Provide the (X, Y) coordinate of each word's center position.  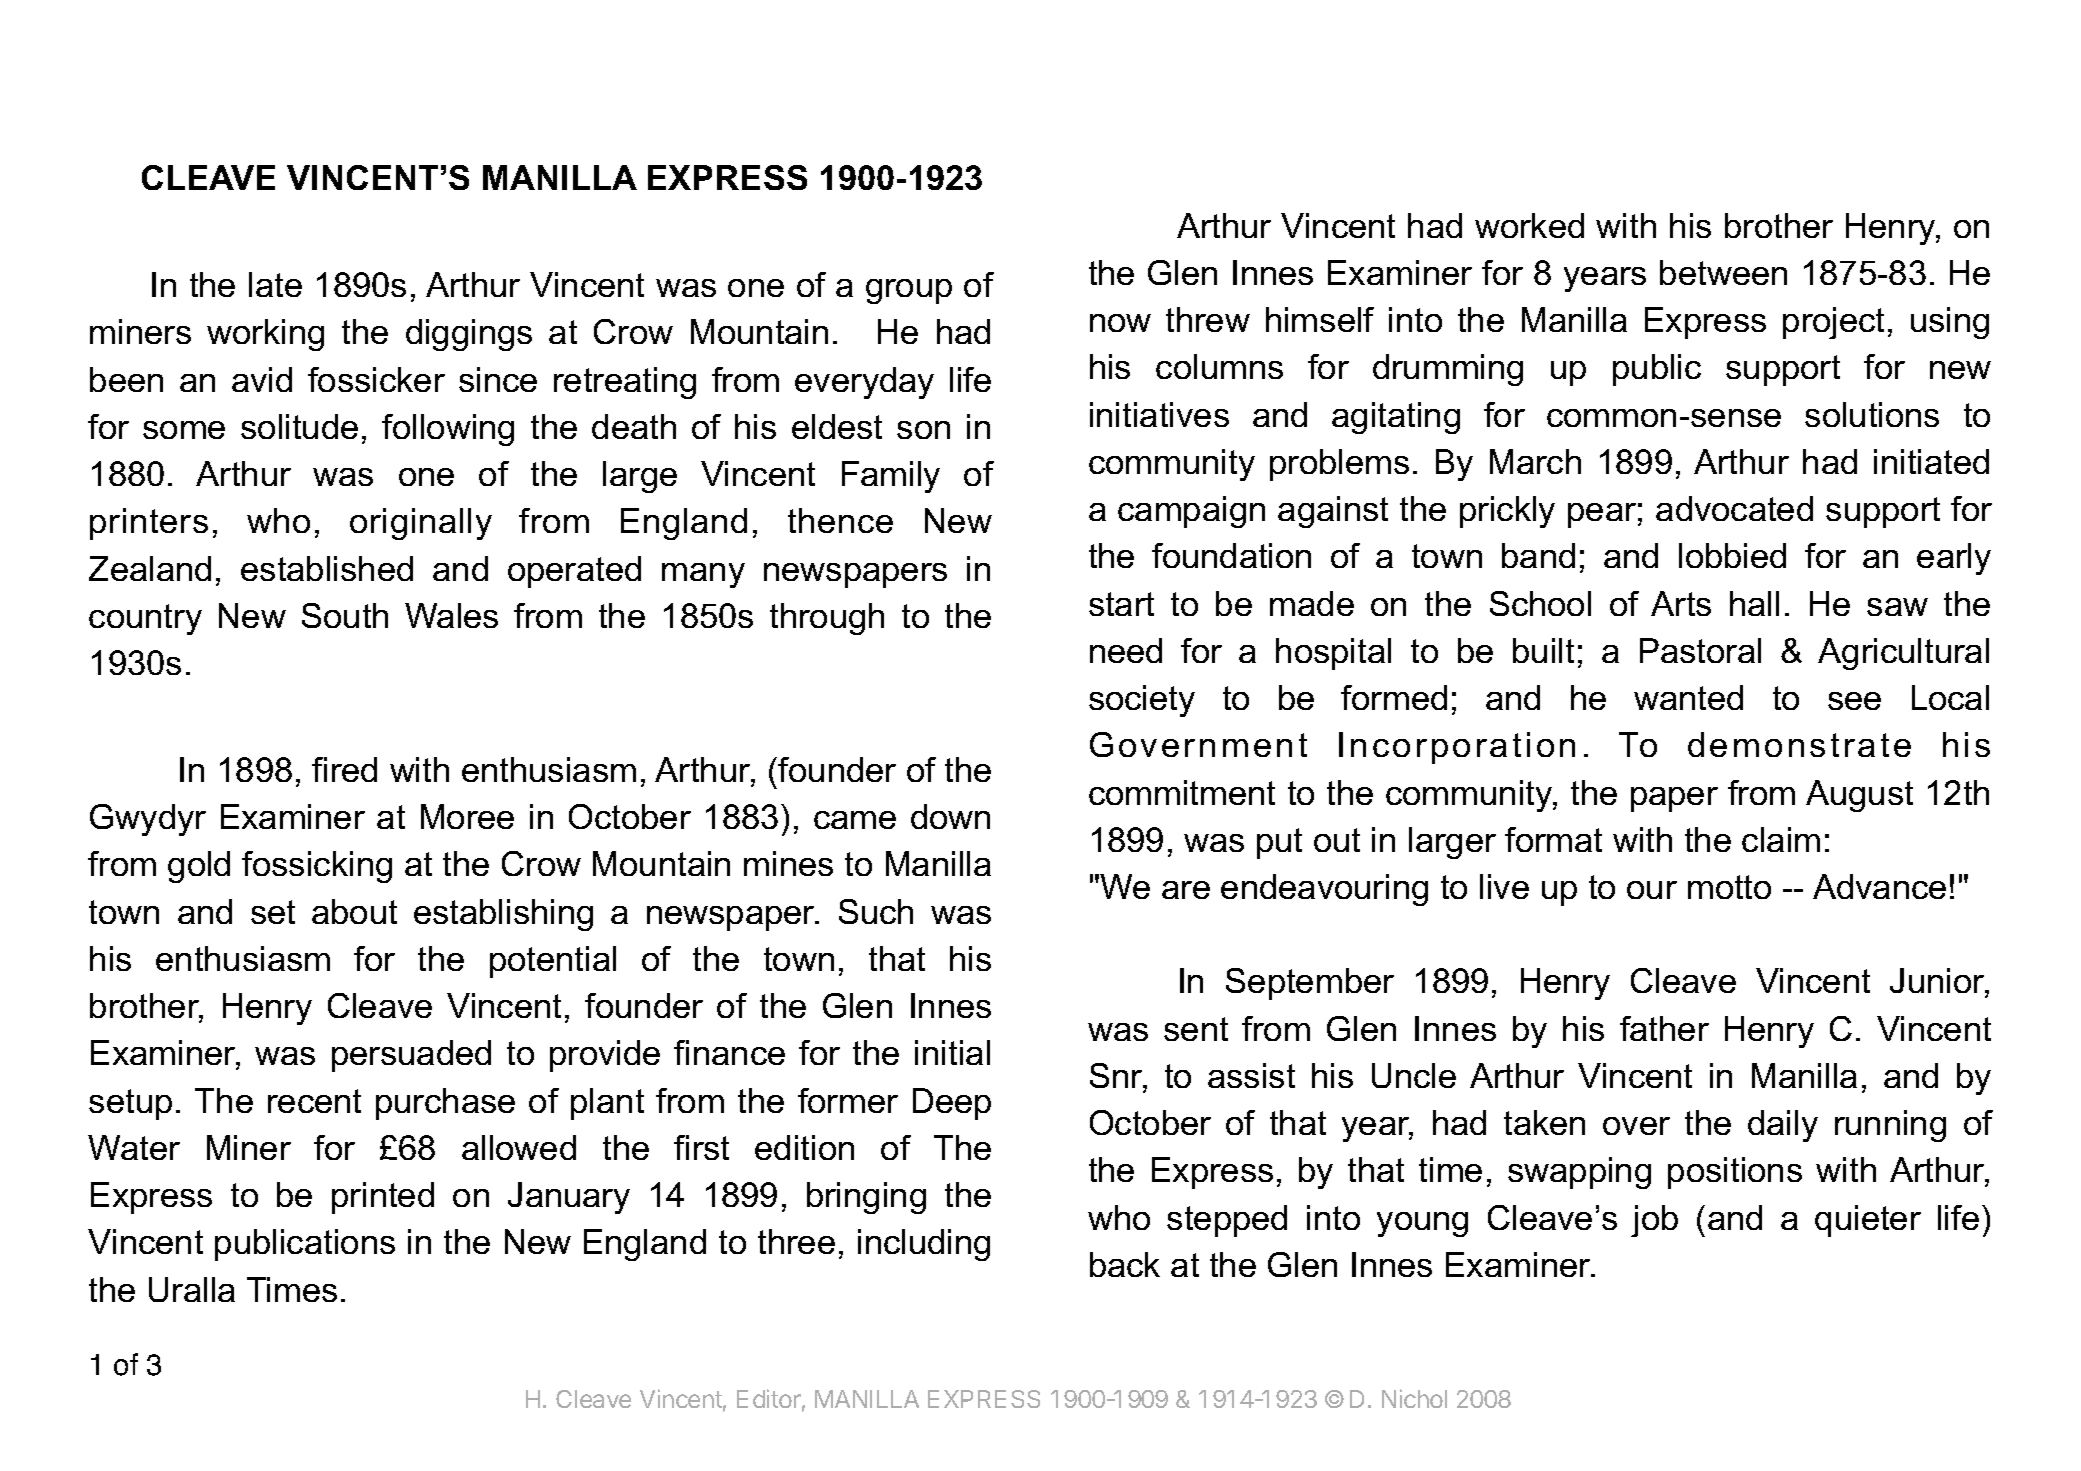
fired (344, 769)
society (1142, 701)
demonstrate (1799, 744)
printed (383, 1198)
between (1723, 272)
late (275, 284)
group (909, 291)
